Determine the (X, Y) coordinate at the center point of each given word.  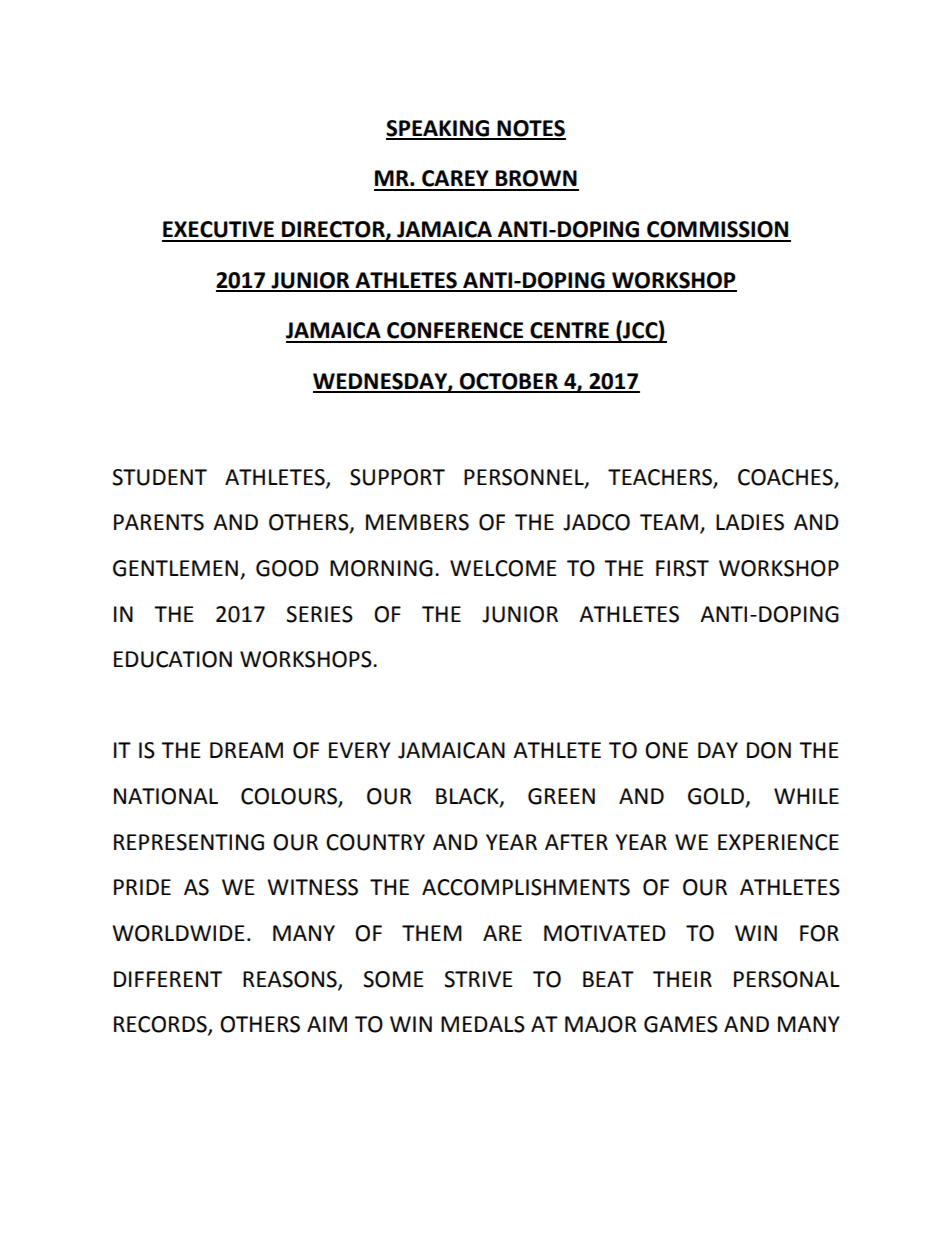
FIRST (682, 568)
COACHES (785, 477)
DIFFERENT (168, 979)
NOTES (531, 129)
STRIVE (478, 979)
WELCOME (503, 568)
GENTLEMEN (175, 568)
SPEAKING (439, 129)
